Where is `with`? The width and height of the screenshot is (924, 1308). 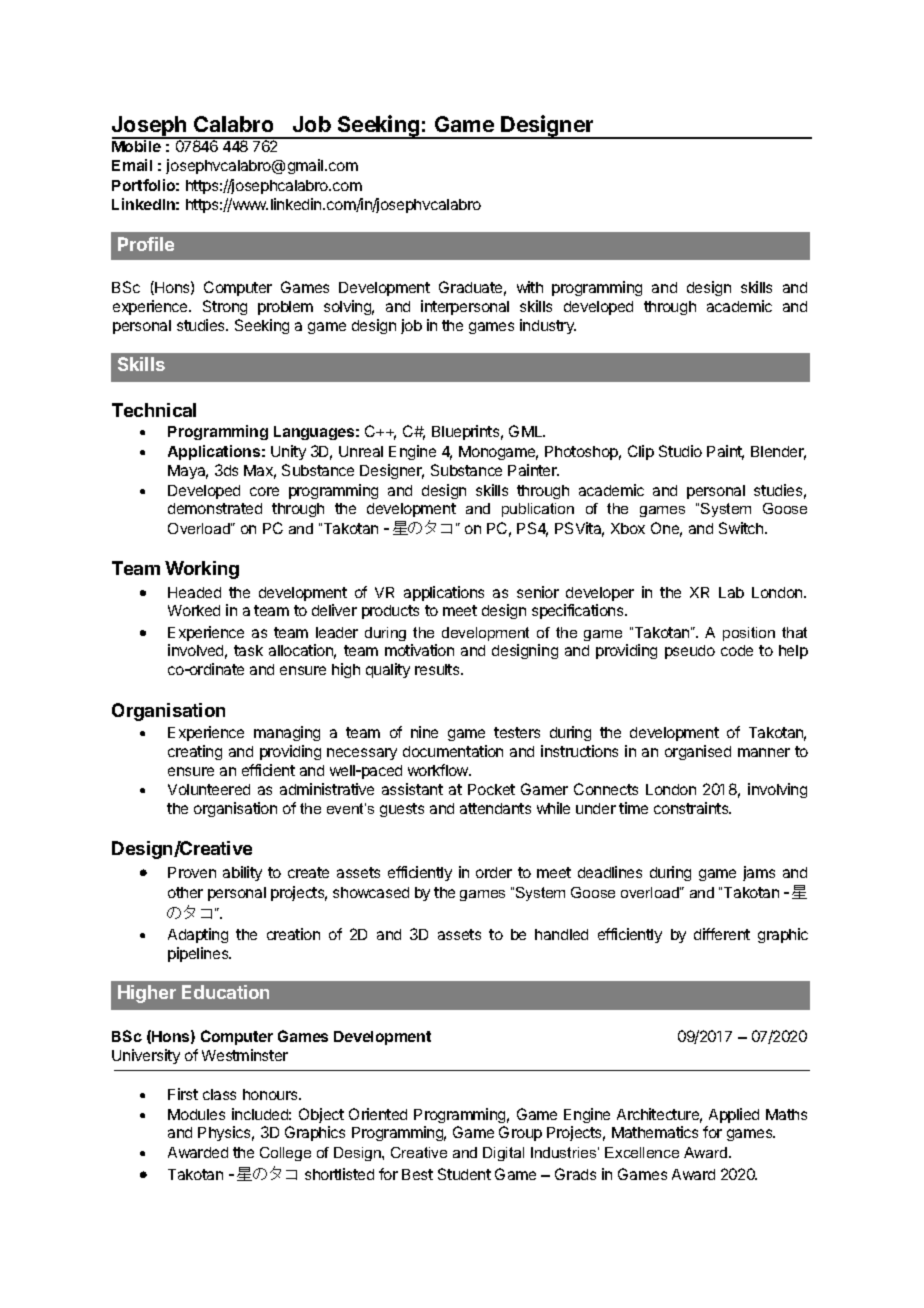
with is located at coordinates (530, 287).
